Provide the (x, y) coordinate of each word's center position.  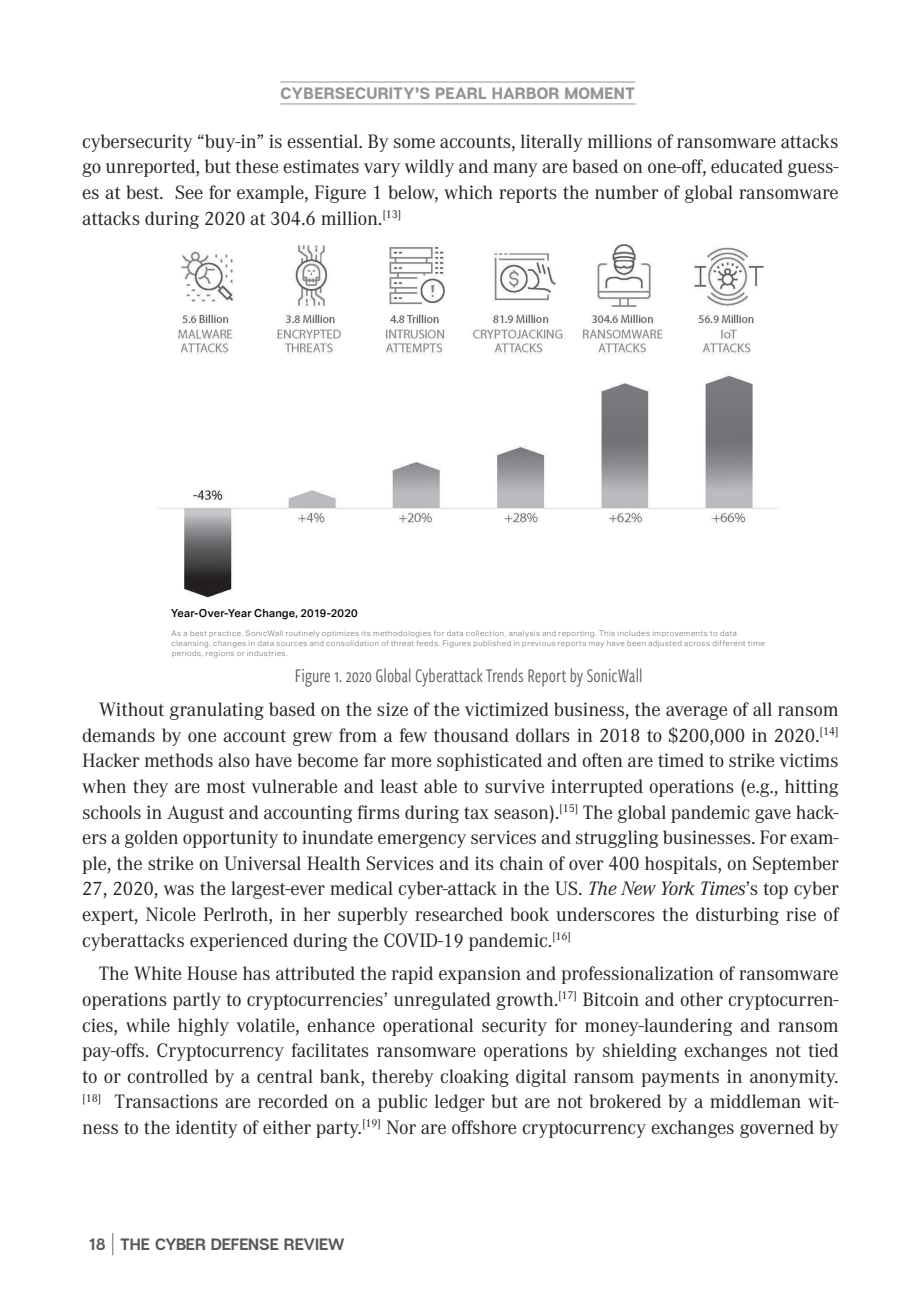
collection (486, 633)
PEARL (461, 93)
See (189, 192)
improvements (681, 634)
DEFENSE (245, 1244)
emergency (422, 841)
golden (151, 839)
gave (773, 816)
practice (226, 634)
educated (747, 166)
